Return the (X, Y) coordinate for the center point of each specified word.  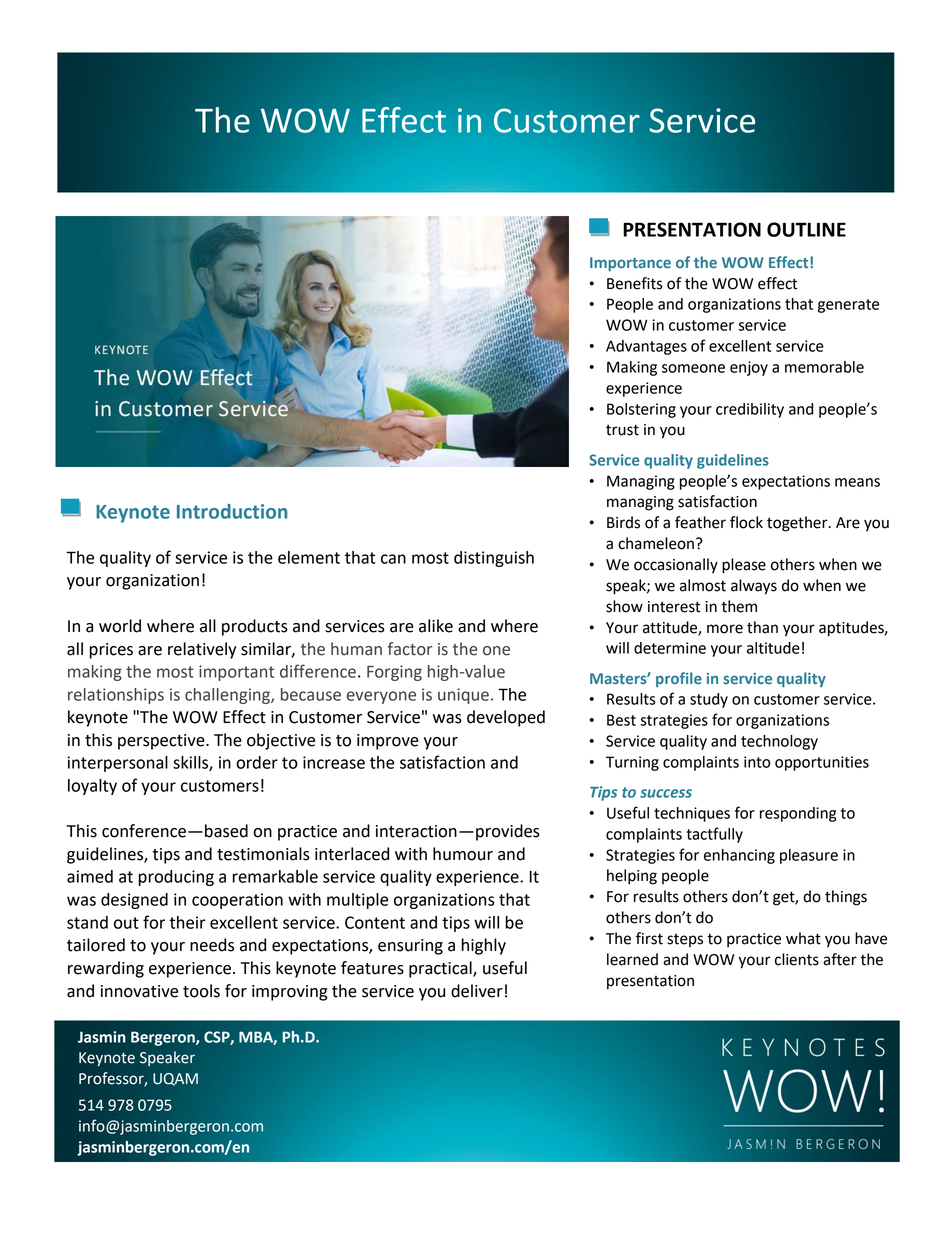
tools (201, 991)
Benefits (635, 283)
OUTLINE (806, 229)
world (120, 626)
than (762, 627)
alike (436, 626)
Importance (630, 264)
